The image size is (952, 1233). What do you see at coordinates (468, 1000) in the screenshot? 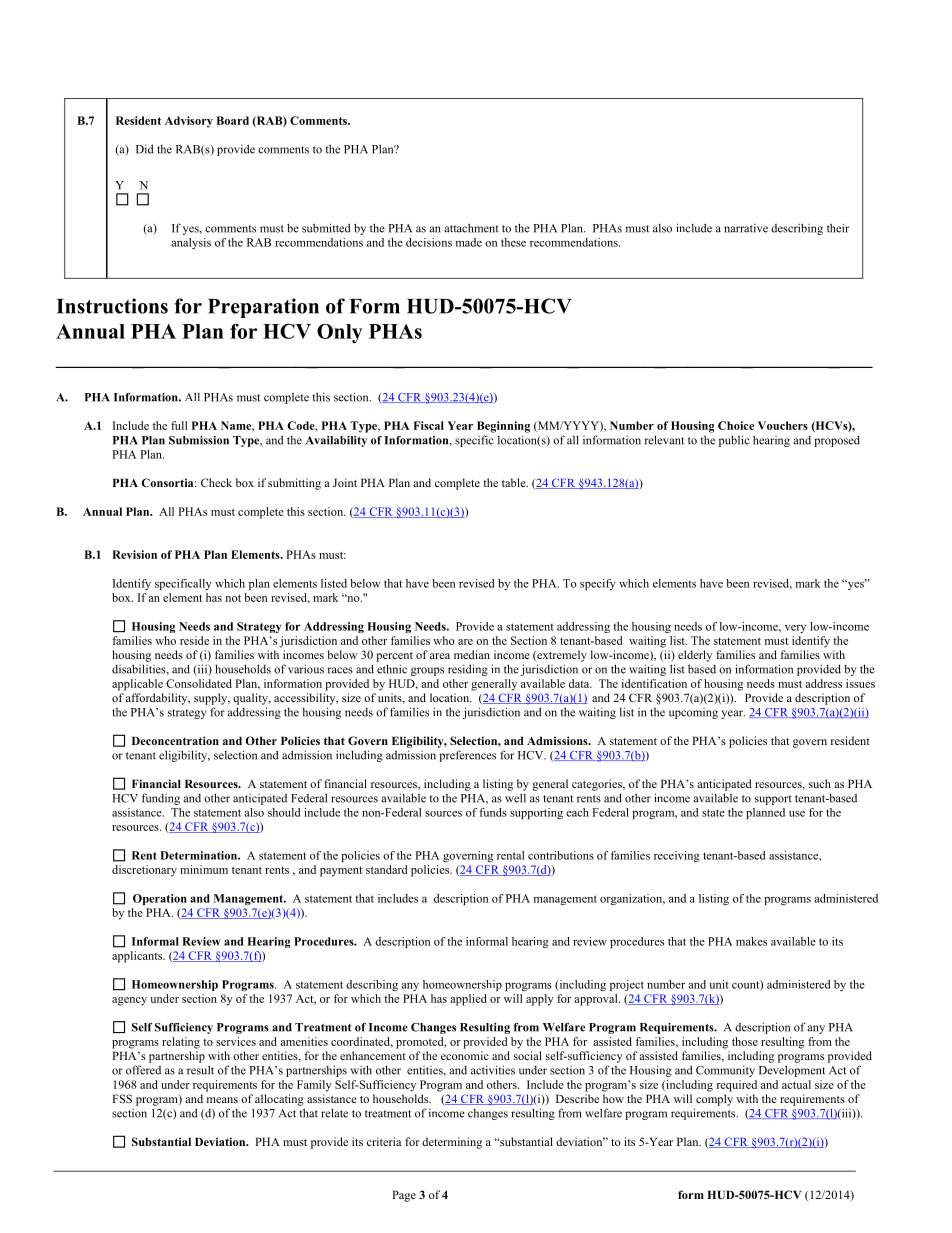
I see `applied` at bounding box center [468, 1000].
